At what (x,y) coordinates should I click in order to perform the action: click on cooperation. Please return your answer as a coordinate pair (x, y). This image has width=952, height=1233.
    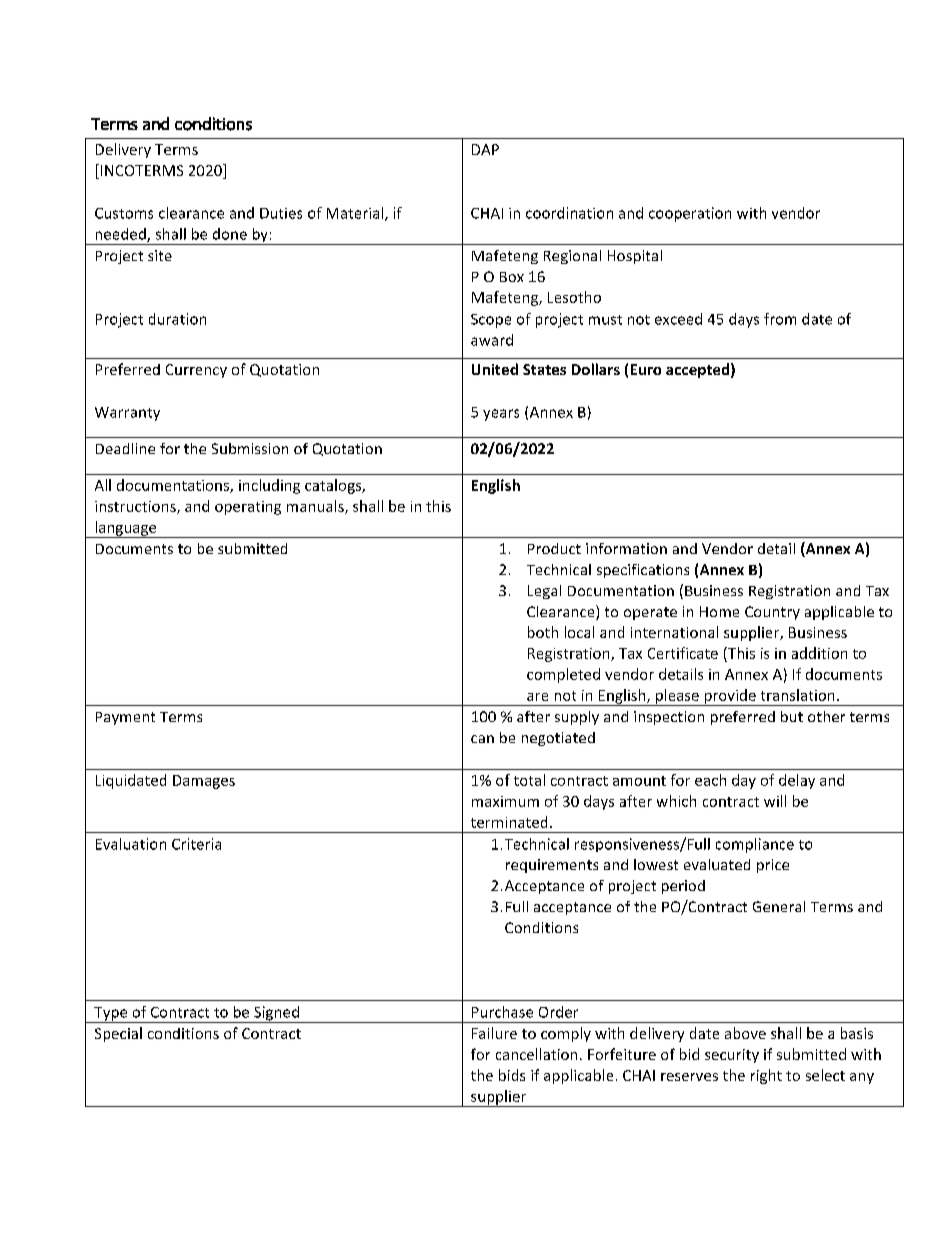
    Looking at the image, I should click on (690, 214).
